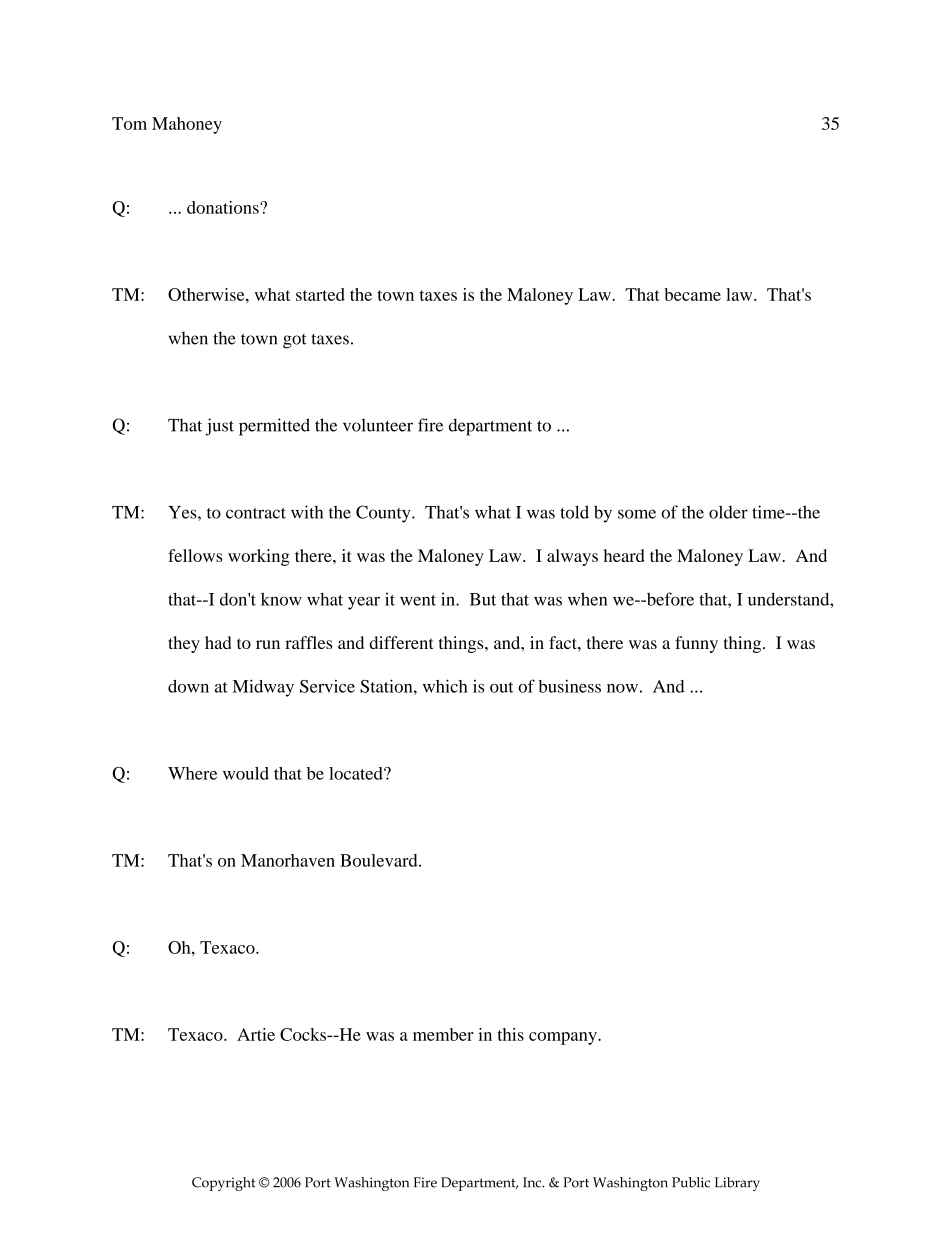  Describe the element at coordinates (570, 686) in the image. I see `business` at that location.
